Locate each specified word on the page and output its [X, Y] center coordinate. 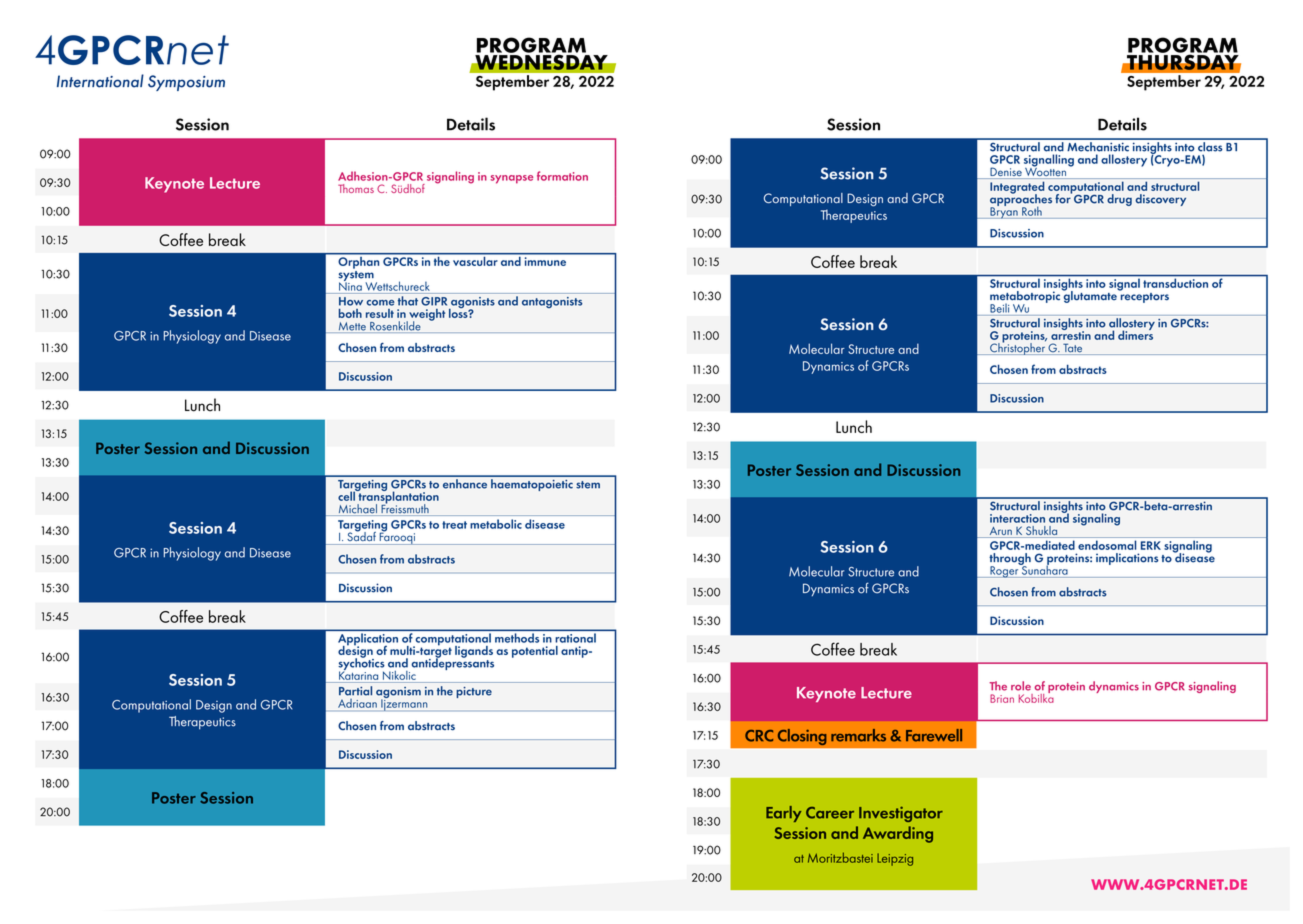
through [1010, 560]
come [380, 303]
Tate [1073, 349]
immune [545, 261]
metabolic [496, 524]
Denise [1006, 173]
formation [562, 176]
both [350, 313]
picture [474, 692]
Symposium [186, 83]
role [1021, 686]
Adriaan [357, 703]
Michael [357, 510]
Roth [1032, 211]
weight [426, 316]
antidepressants [451, 664]
